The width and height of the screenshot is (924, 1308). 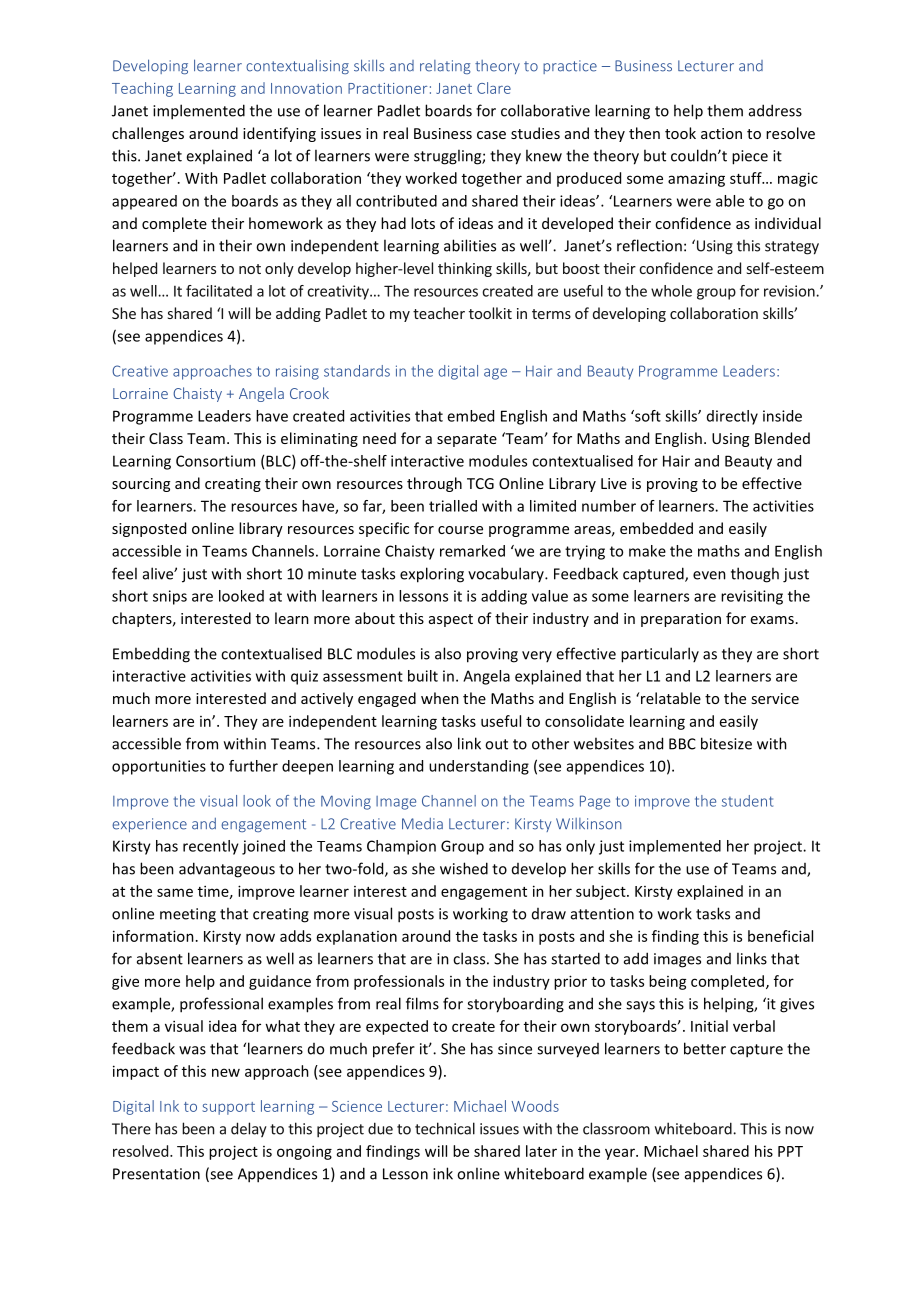 What do you see at coordinates (721, 133) in the screenshot?
I see `action` at bounding box center [721, 133].
